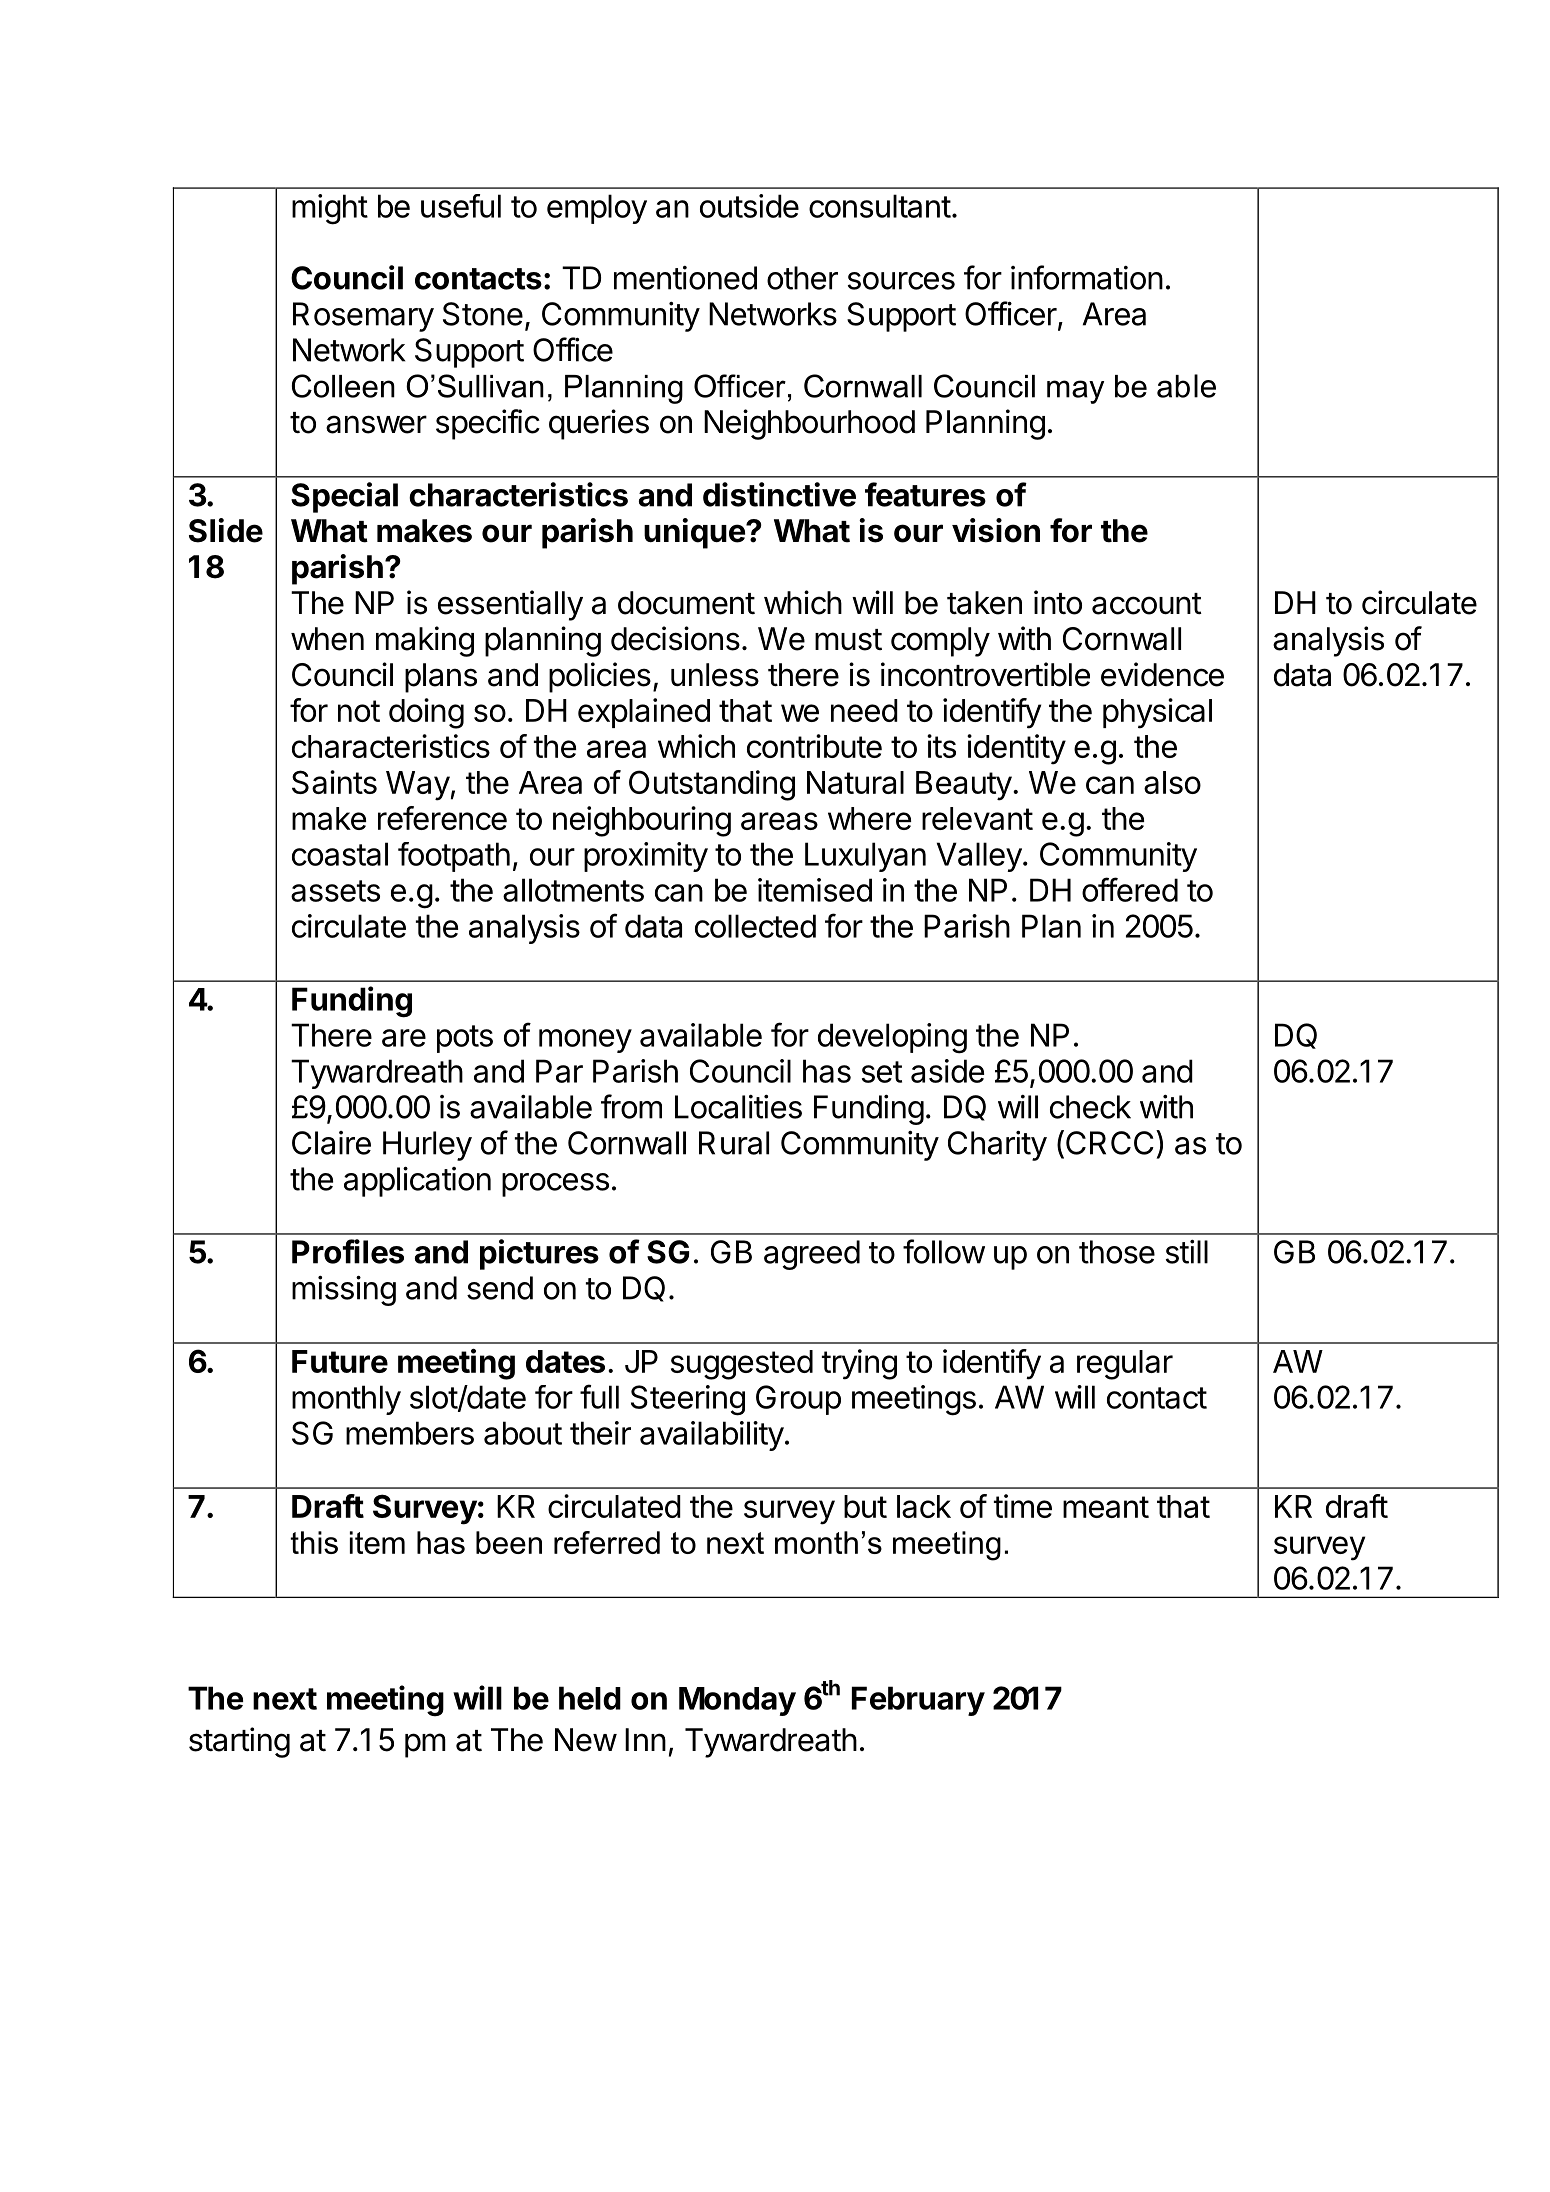 Image resolution: width=1550 pixels, height=2192 pixels. What do you see at coordinates (685, 278) in the page?
I see `mentioned` at bounding box center [685, 278].
